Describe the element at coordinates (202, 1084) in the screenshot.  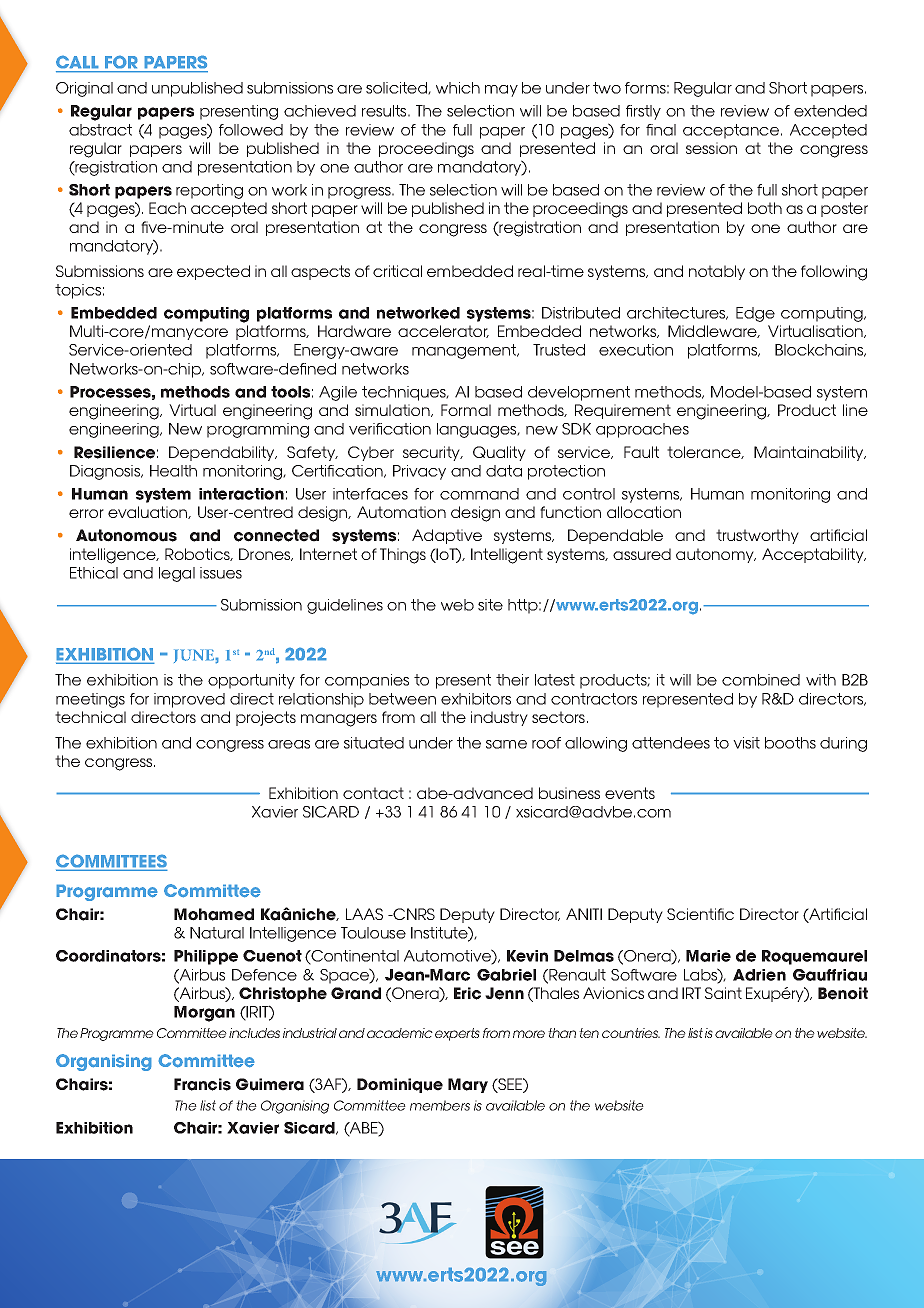
I see `Francis` at that location.
